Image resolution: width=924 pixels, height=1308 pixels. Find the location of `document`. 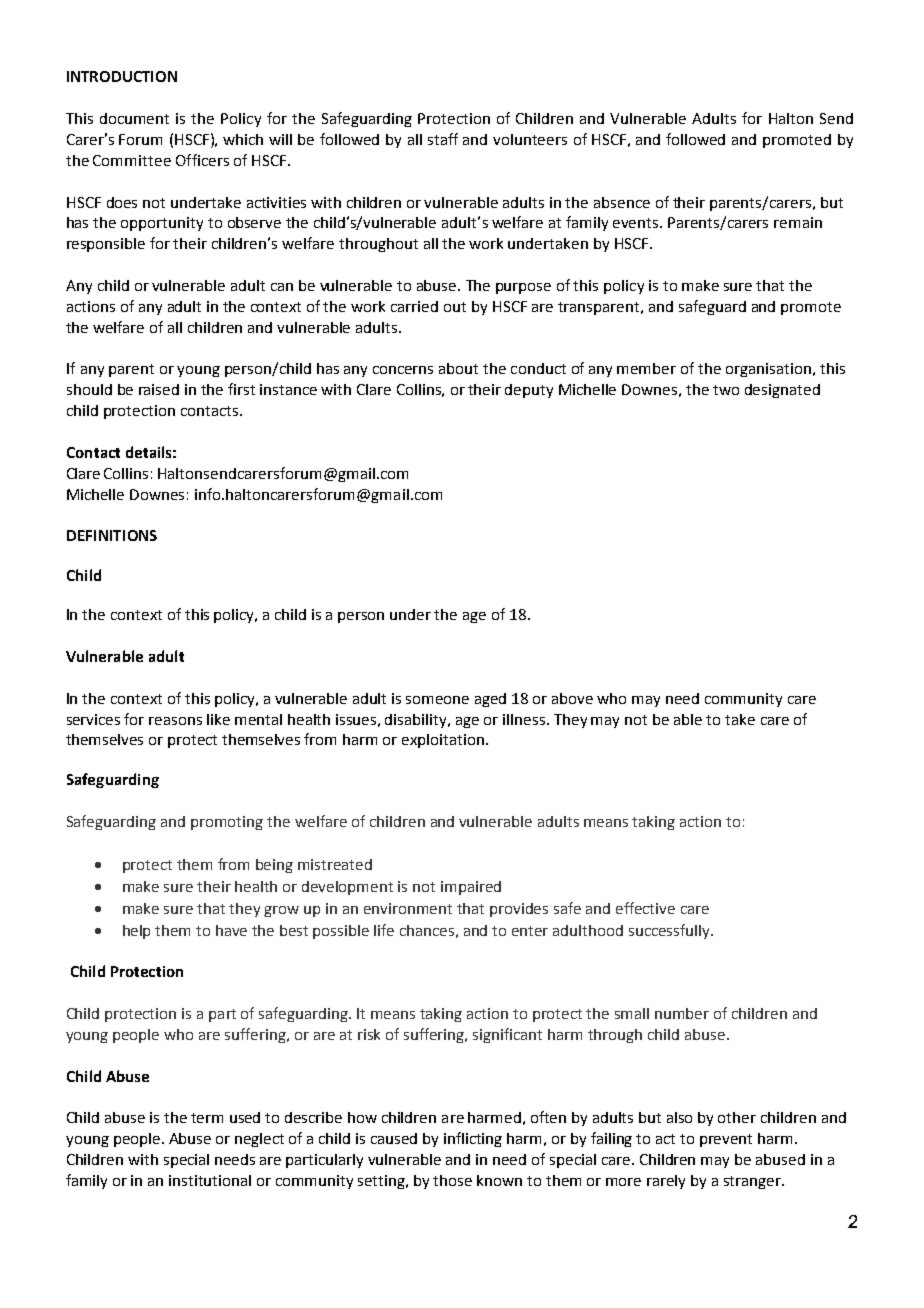

document is located at coordinates (134, 118).
